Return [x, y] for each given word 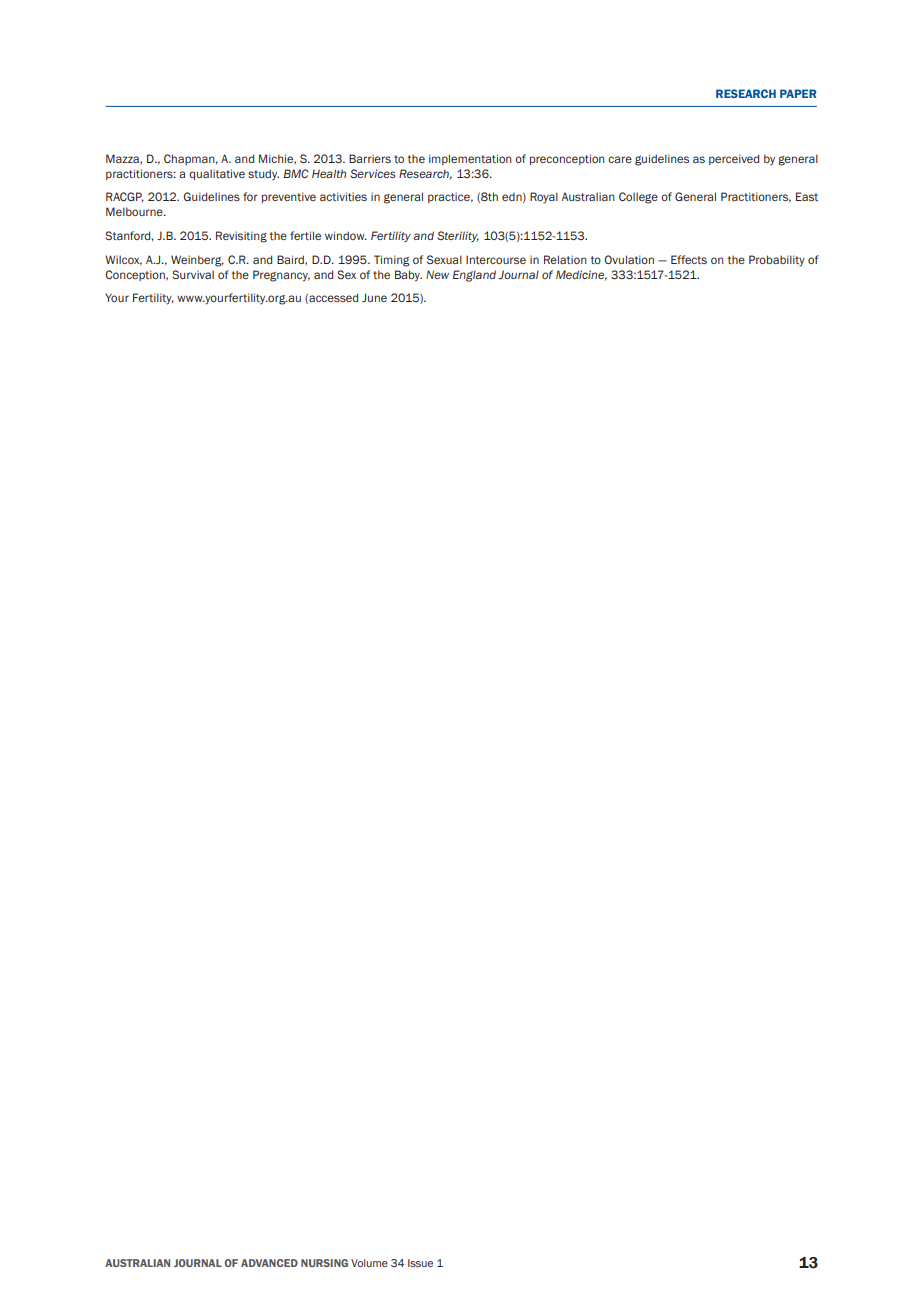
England [474, 276]
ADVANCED [269, 1263]
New [437, 274]
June [374, 297]
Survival [193, 274]
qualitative [217, 174]
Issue [420, 1263]
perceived [734, 159]
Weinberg [197, 261]
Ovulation [629, 259]
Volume [369, 1263]
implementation [470, 159]
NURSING [324, 1263]
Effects [689, 259]
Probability [777, 261]
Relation [565, 259]
